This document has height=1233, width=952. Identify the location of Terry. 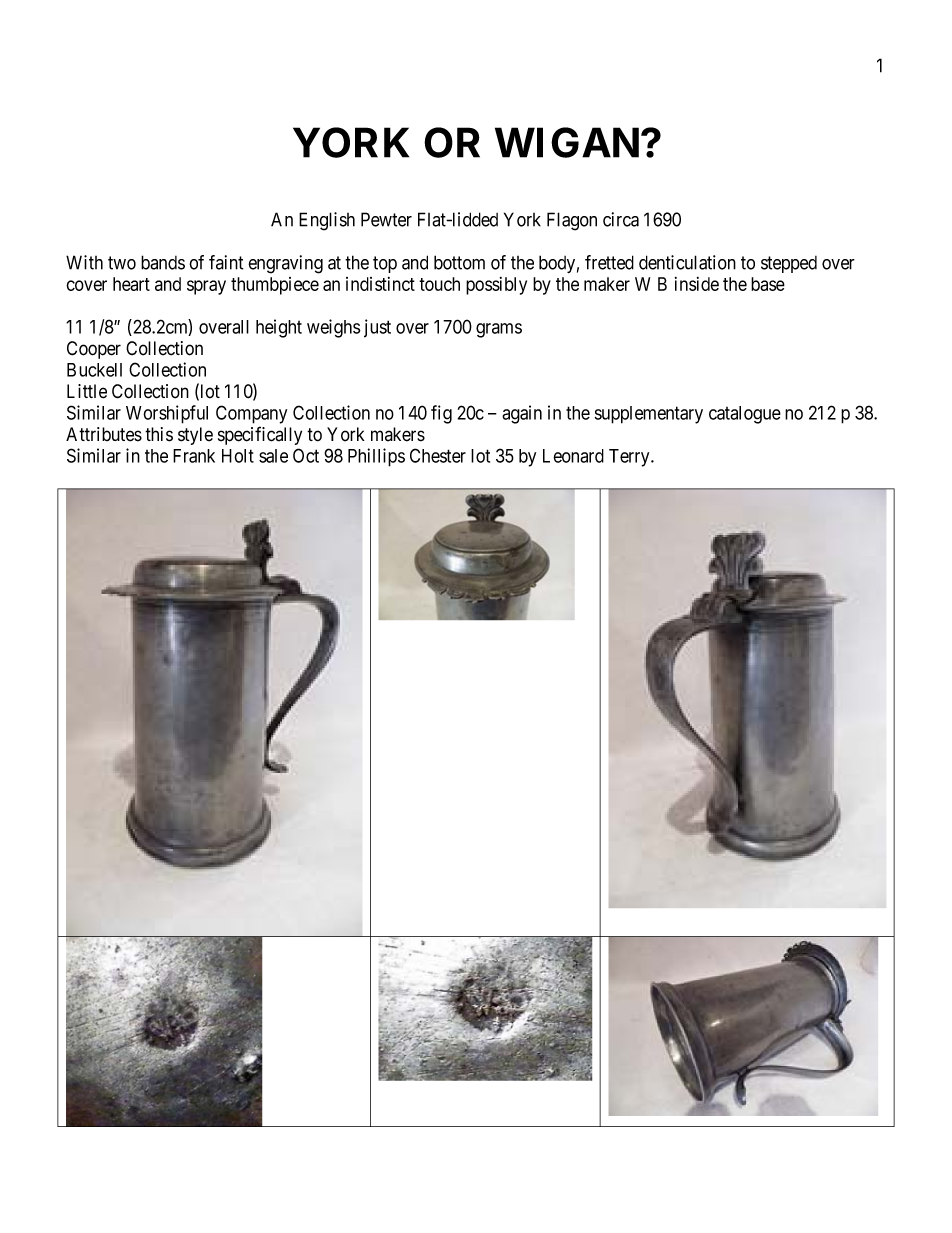
(630, 458).
